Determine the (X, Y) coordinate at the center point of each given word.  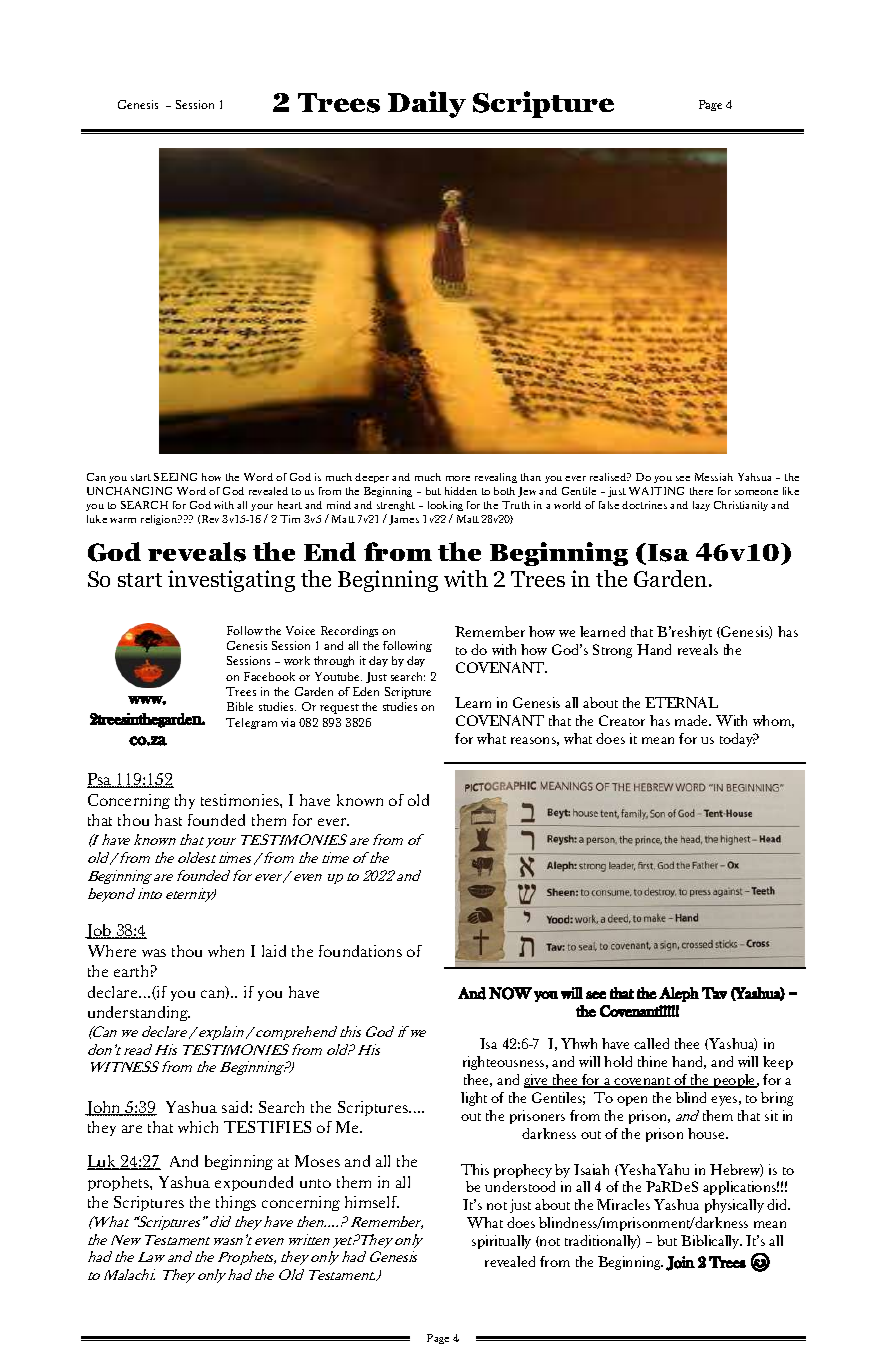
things (236, 1203)
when (226, 951)
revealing (496, 478)
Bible (240, 706)
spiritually (501, 1242)
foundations (360, 951)
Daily (427, 104)
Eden (366, 691)
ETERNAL (681, 702)
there (701, 491)
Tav (714, 993)
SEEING (175, 477)
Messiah (714, 477)
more (458, 478)
